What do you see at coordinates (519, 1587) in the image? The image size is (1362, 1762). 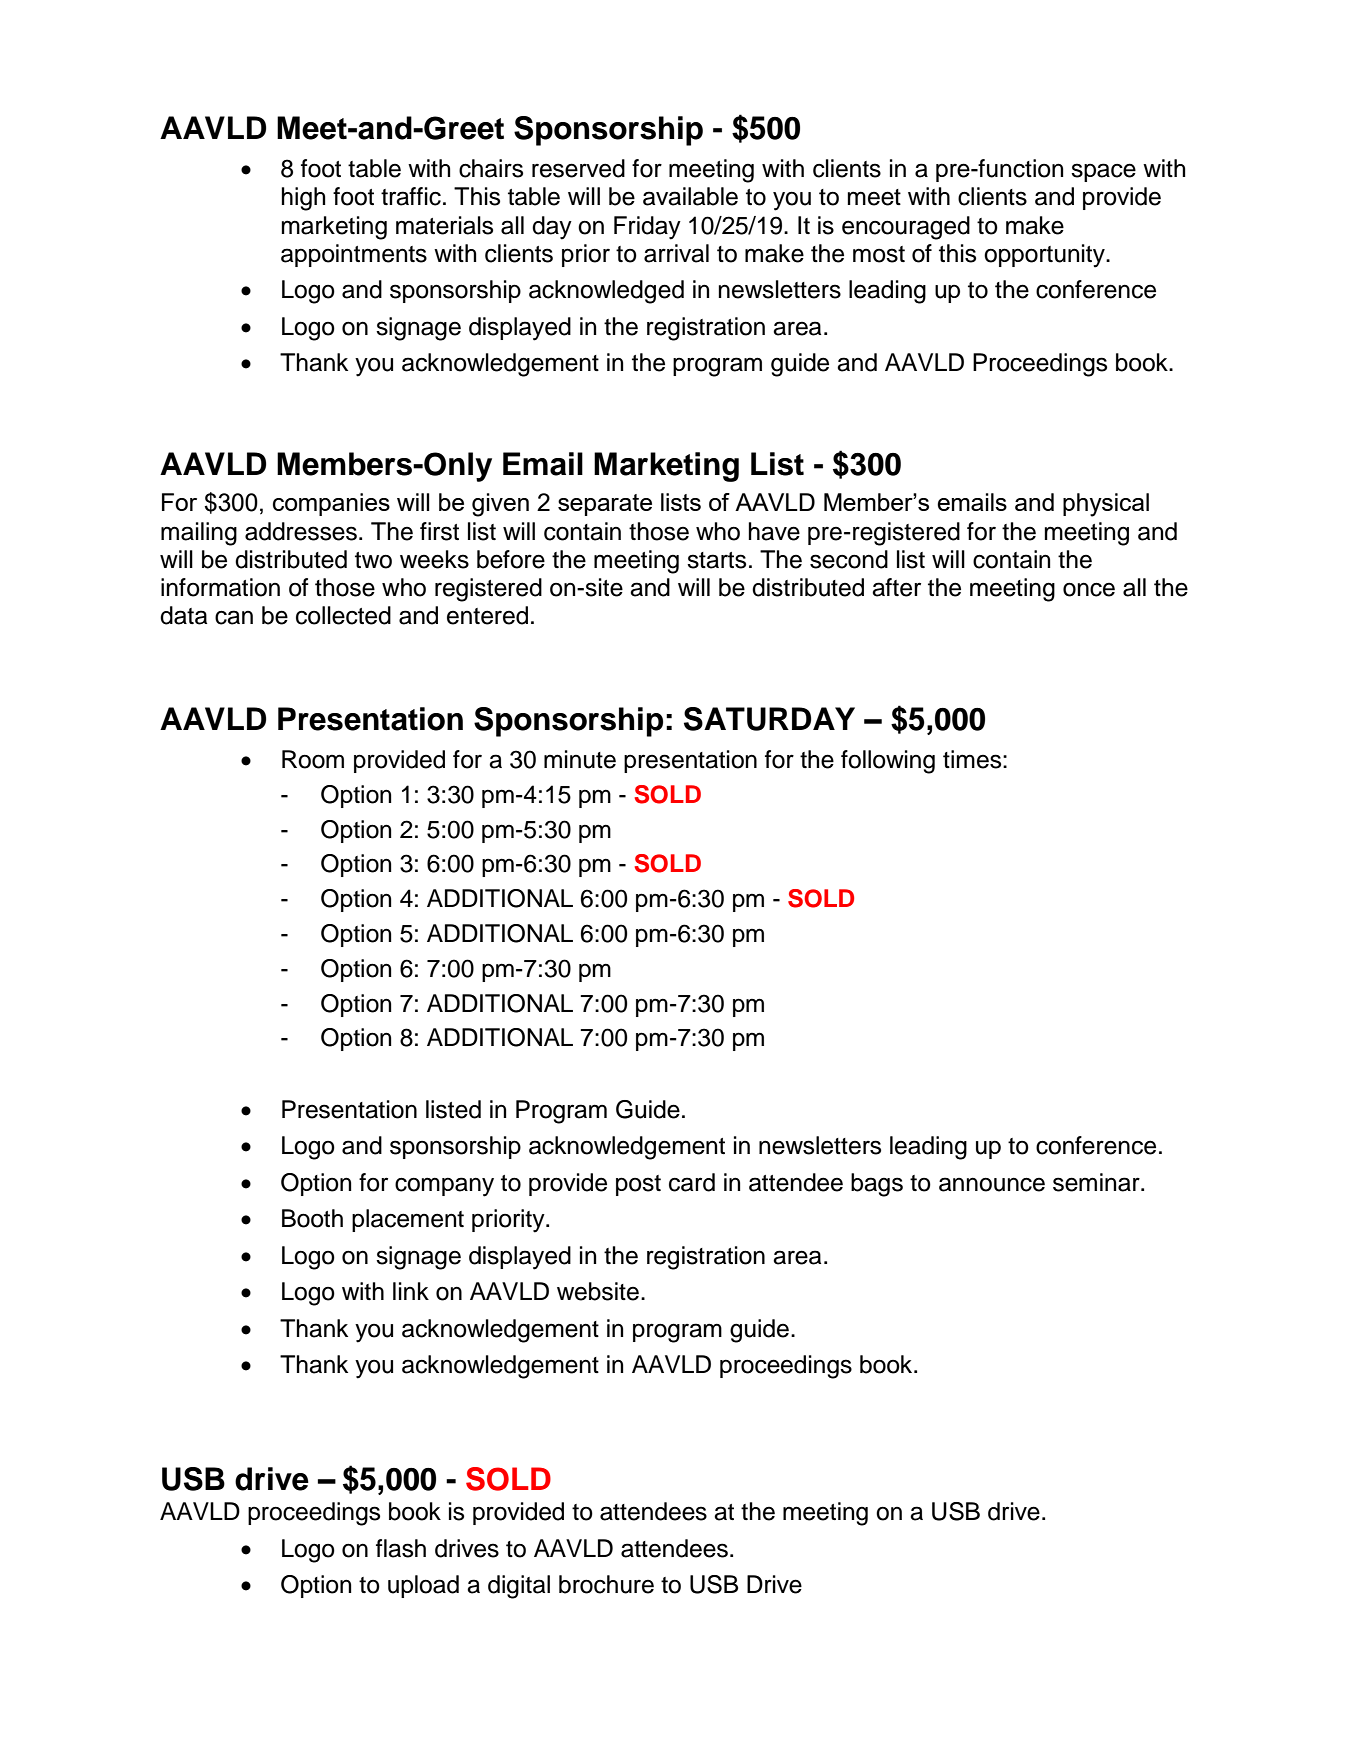 I see `digital` at bounding box center [519, 1587].
